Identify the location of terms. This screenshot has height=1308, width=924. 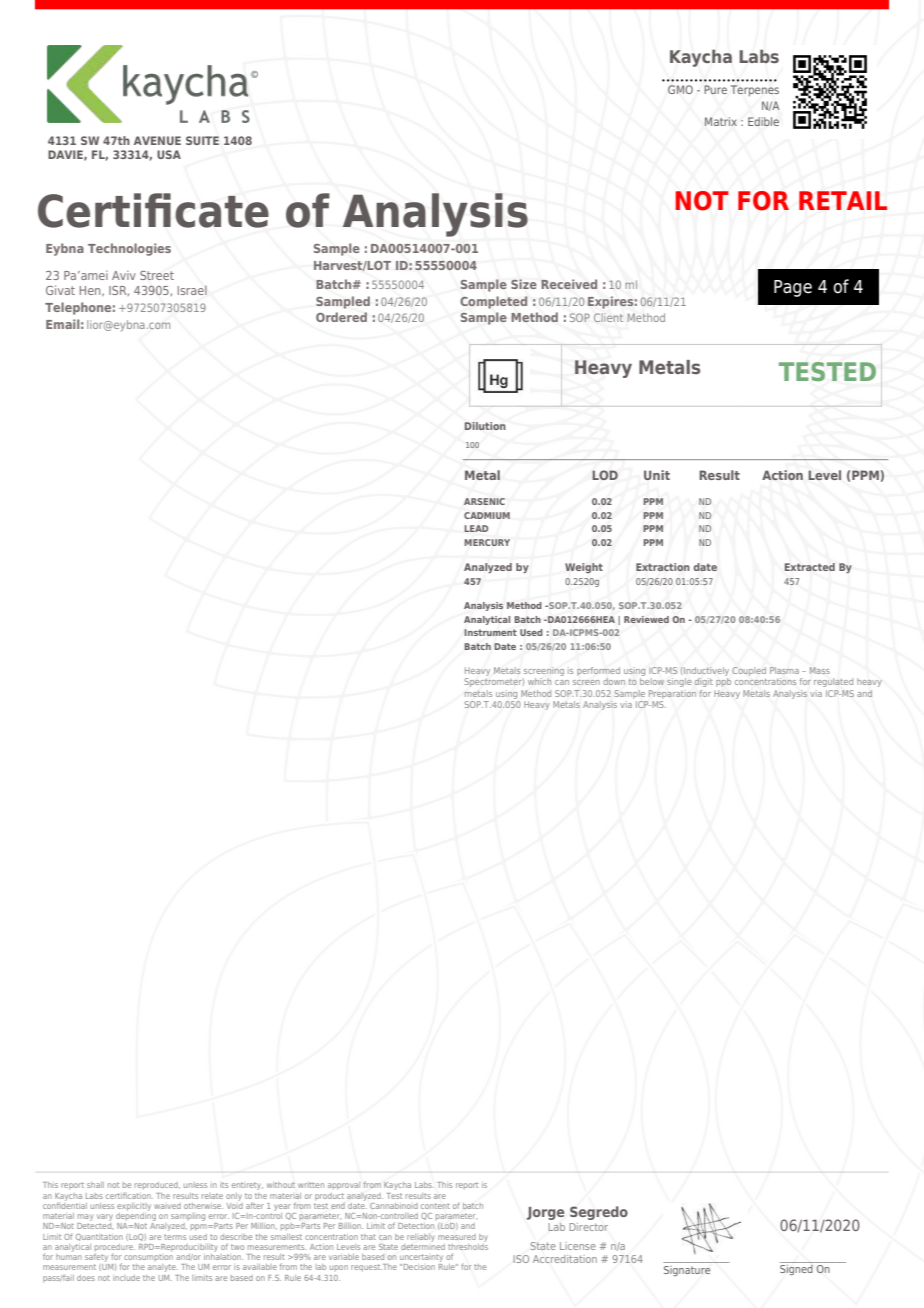
(175, 1237).
